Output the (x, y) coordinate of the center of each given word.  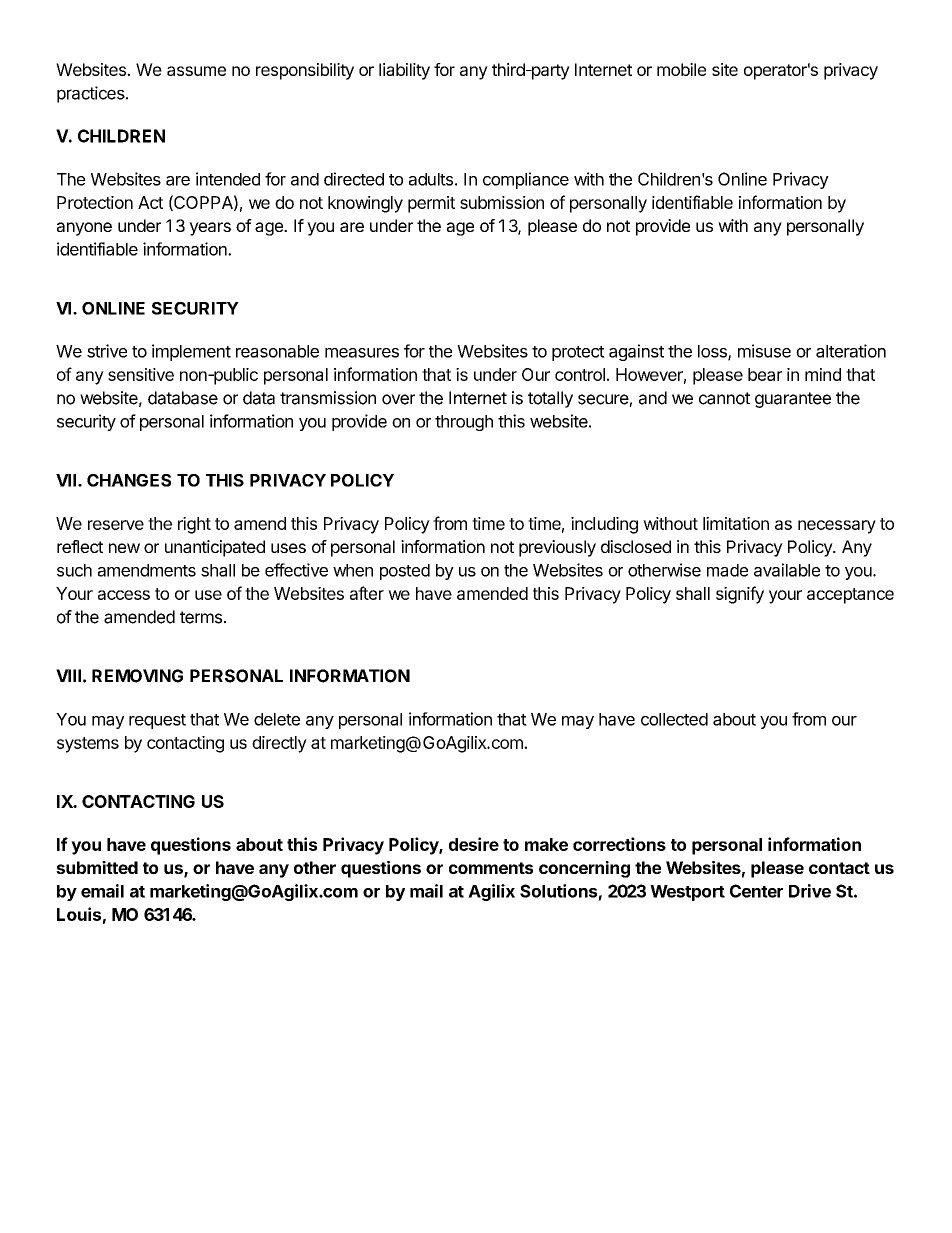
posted (405, 572)
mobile (681, 69)
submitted (97, 867)
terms (201, 617)
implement (191, 352)
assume (196, 71)
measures (362, 353)
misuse (764, 351)
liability (404, 71)
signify (740, 595)
